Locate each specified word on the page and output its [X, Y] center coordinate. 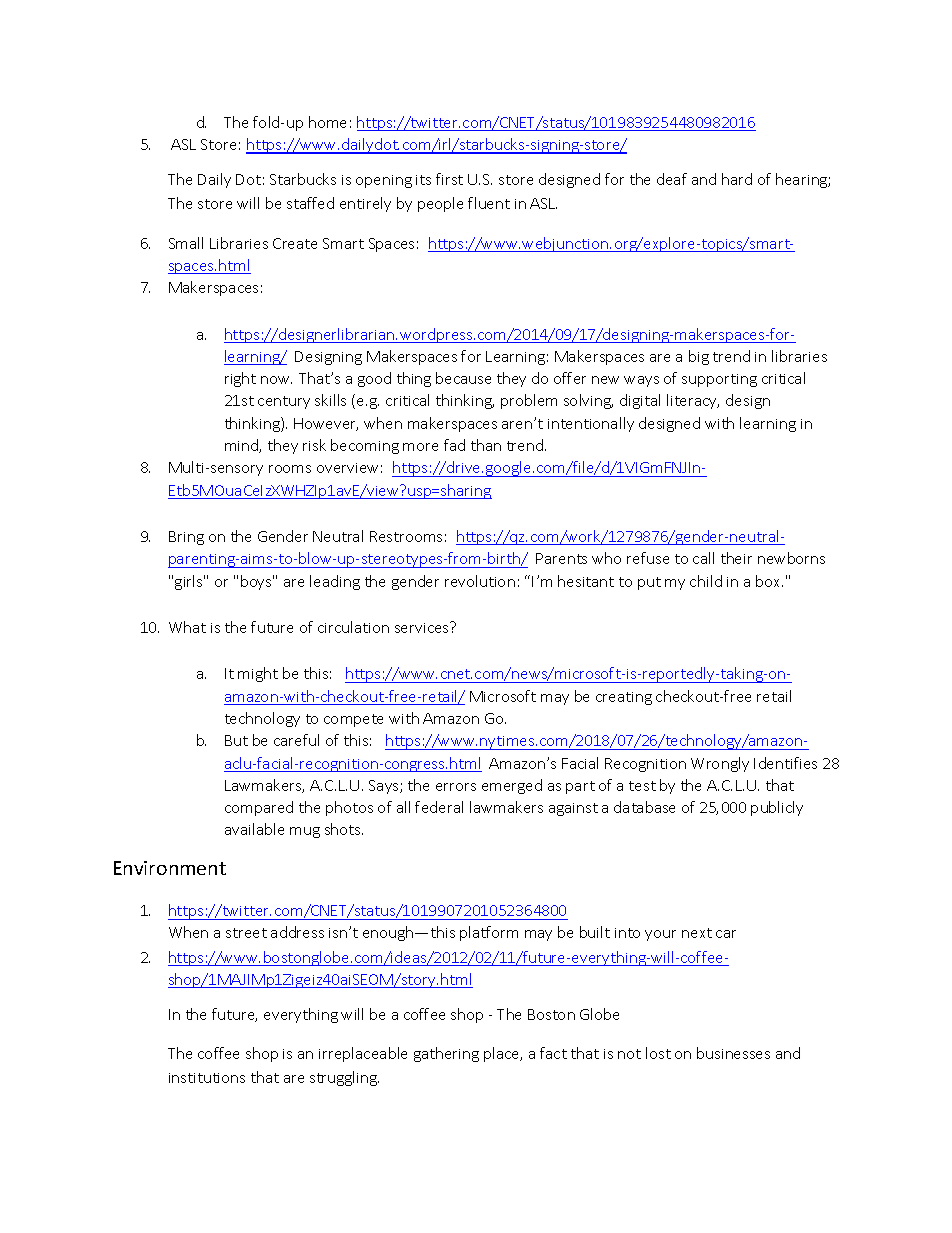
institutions [207, 1078]
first [449, 179]
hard [737, 179]
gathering [446, 1054]
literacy [693, 401]
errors [456, 787]
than [486, 445]
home [327, 122]
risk [314, 445]
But [236, 740]
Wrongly [720, 764]
